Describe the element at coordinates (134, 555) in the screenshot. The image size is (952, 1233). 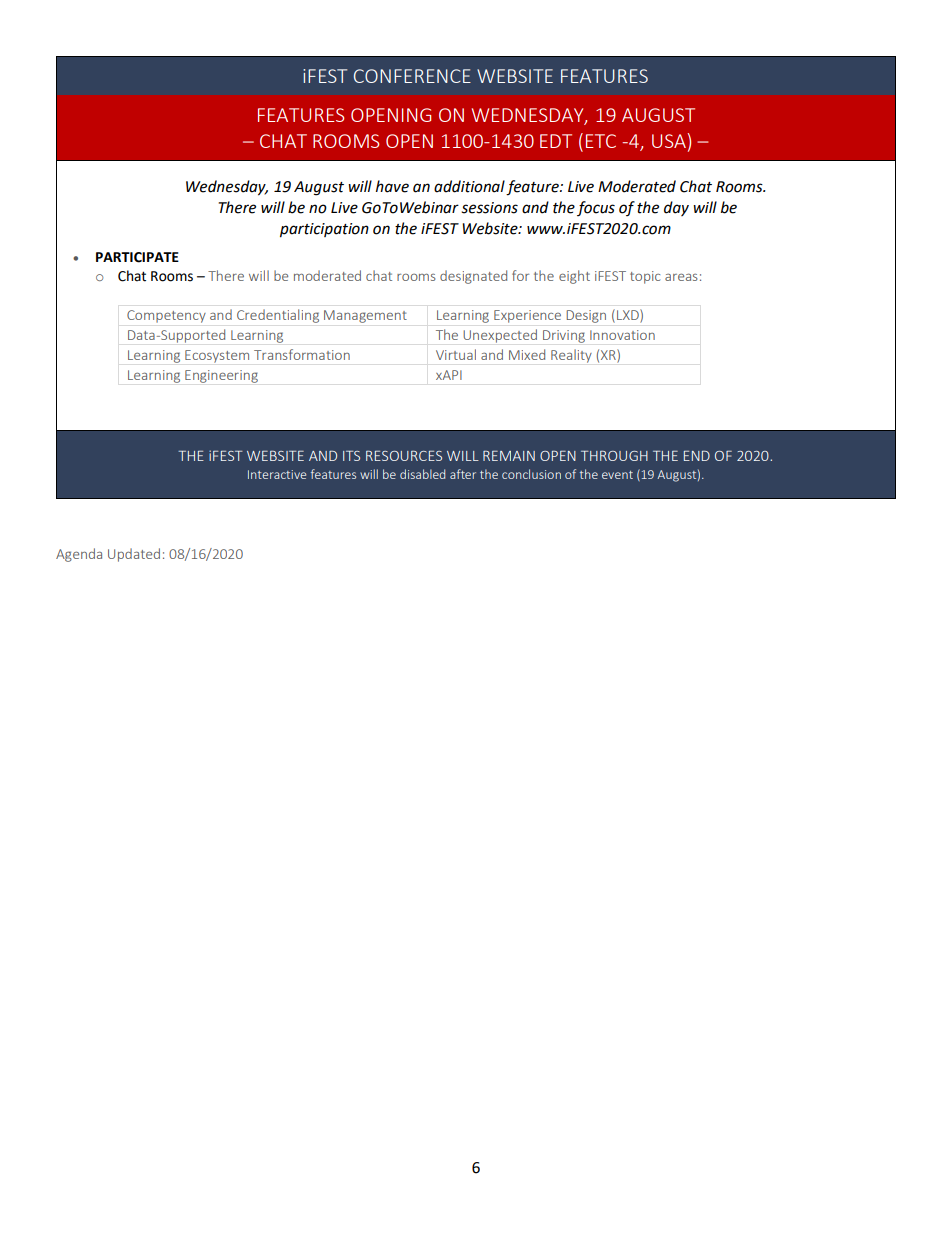
I see `Updated` at that location.
